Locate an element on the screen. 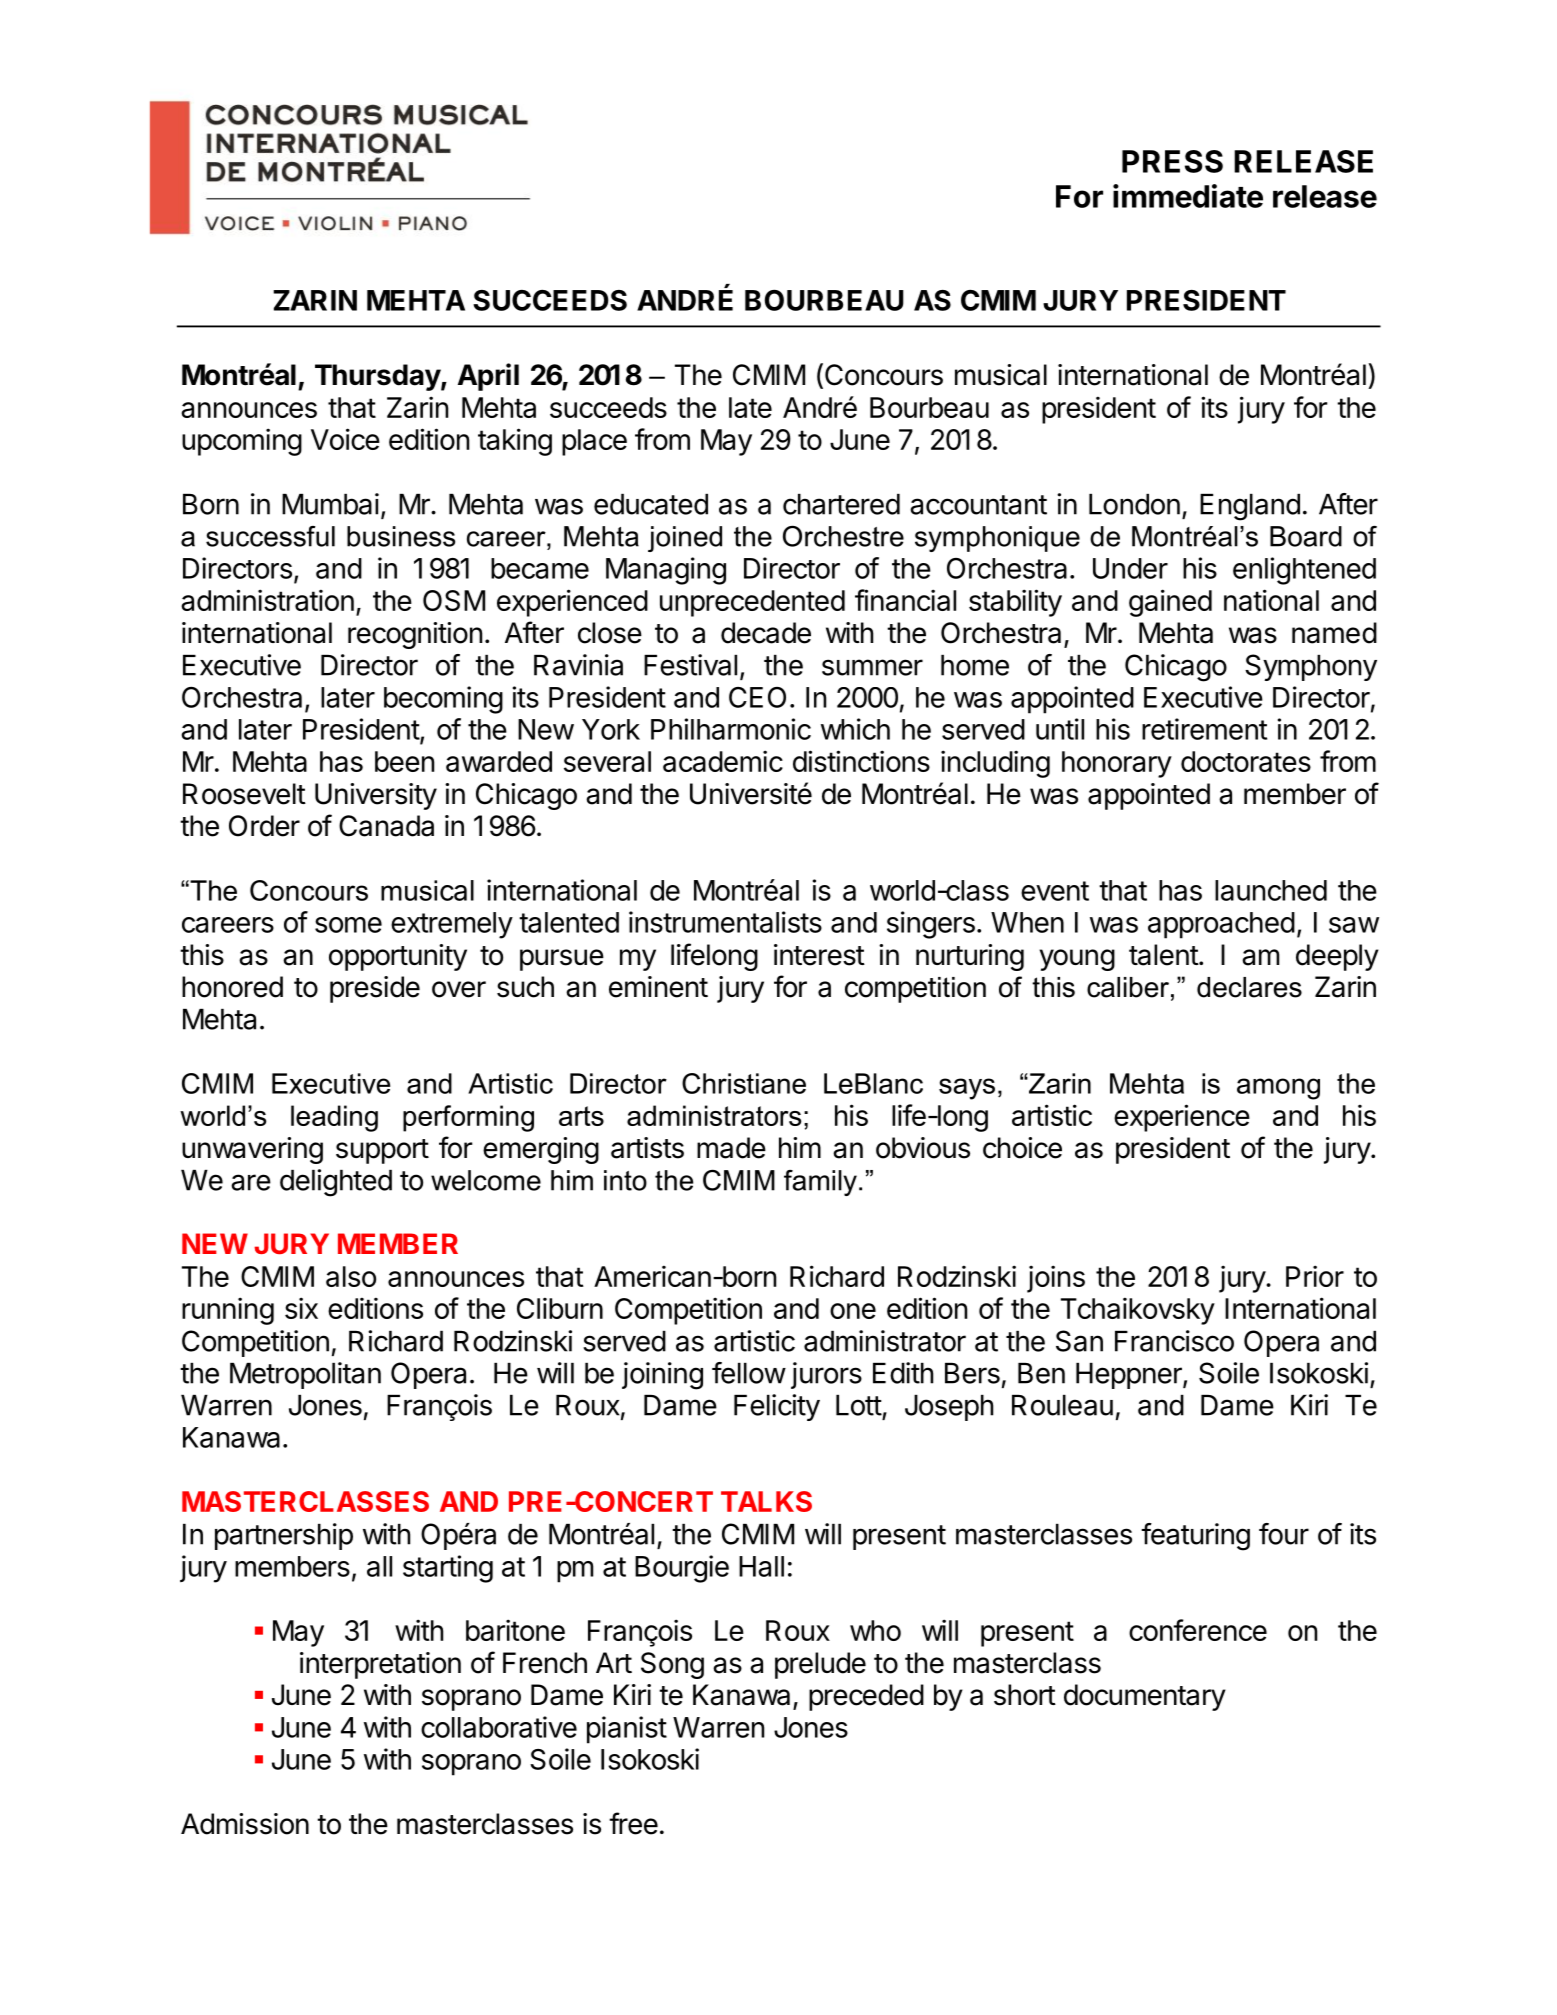  business is located at coordinates (401, 536).
